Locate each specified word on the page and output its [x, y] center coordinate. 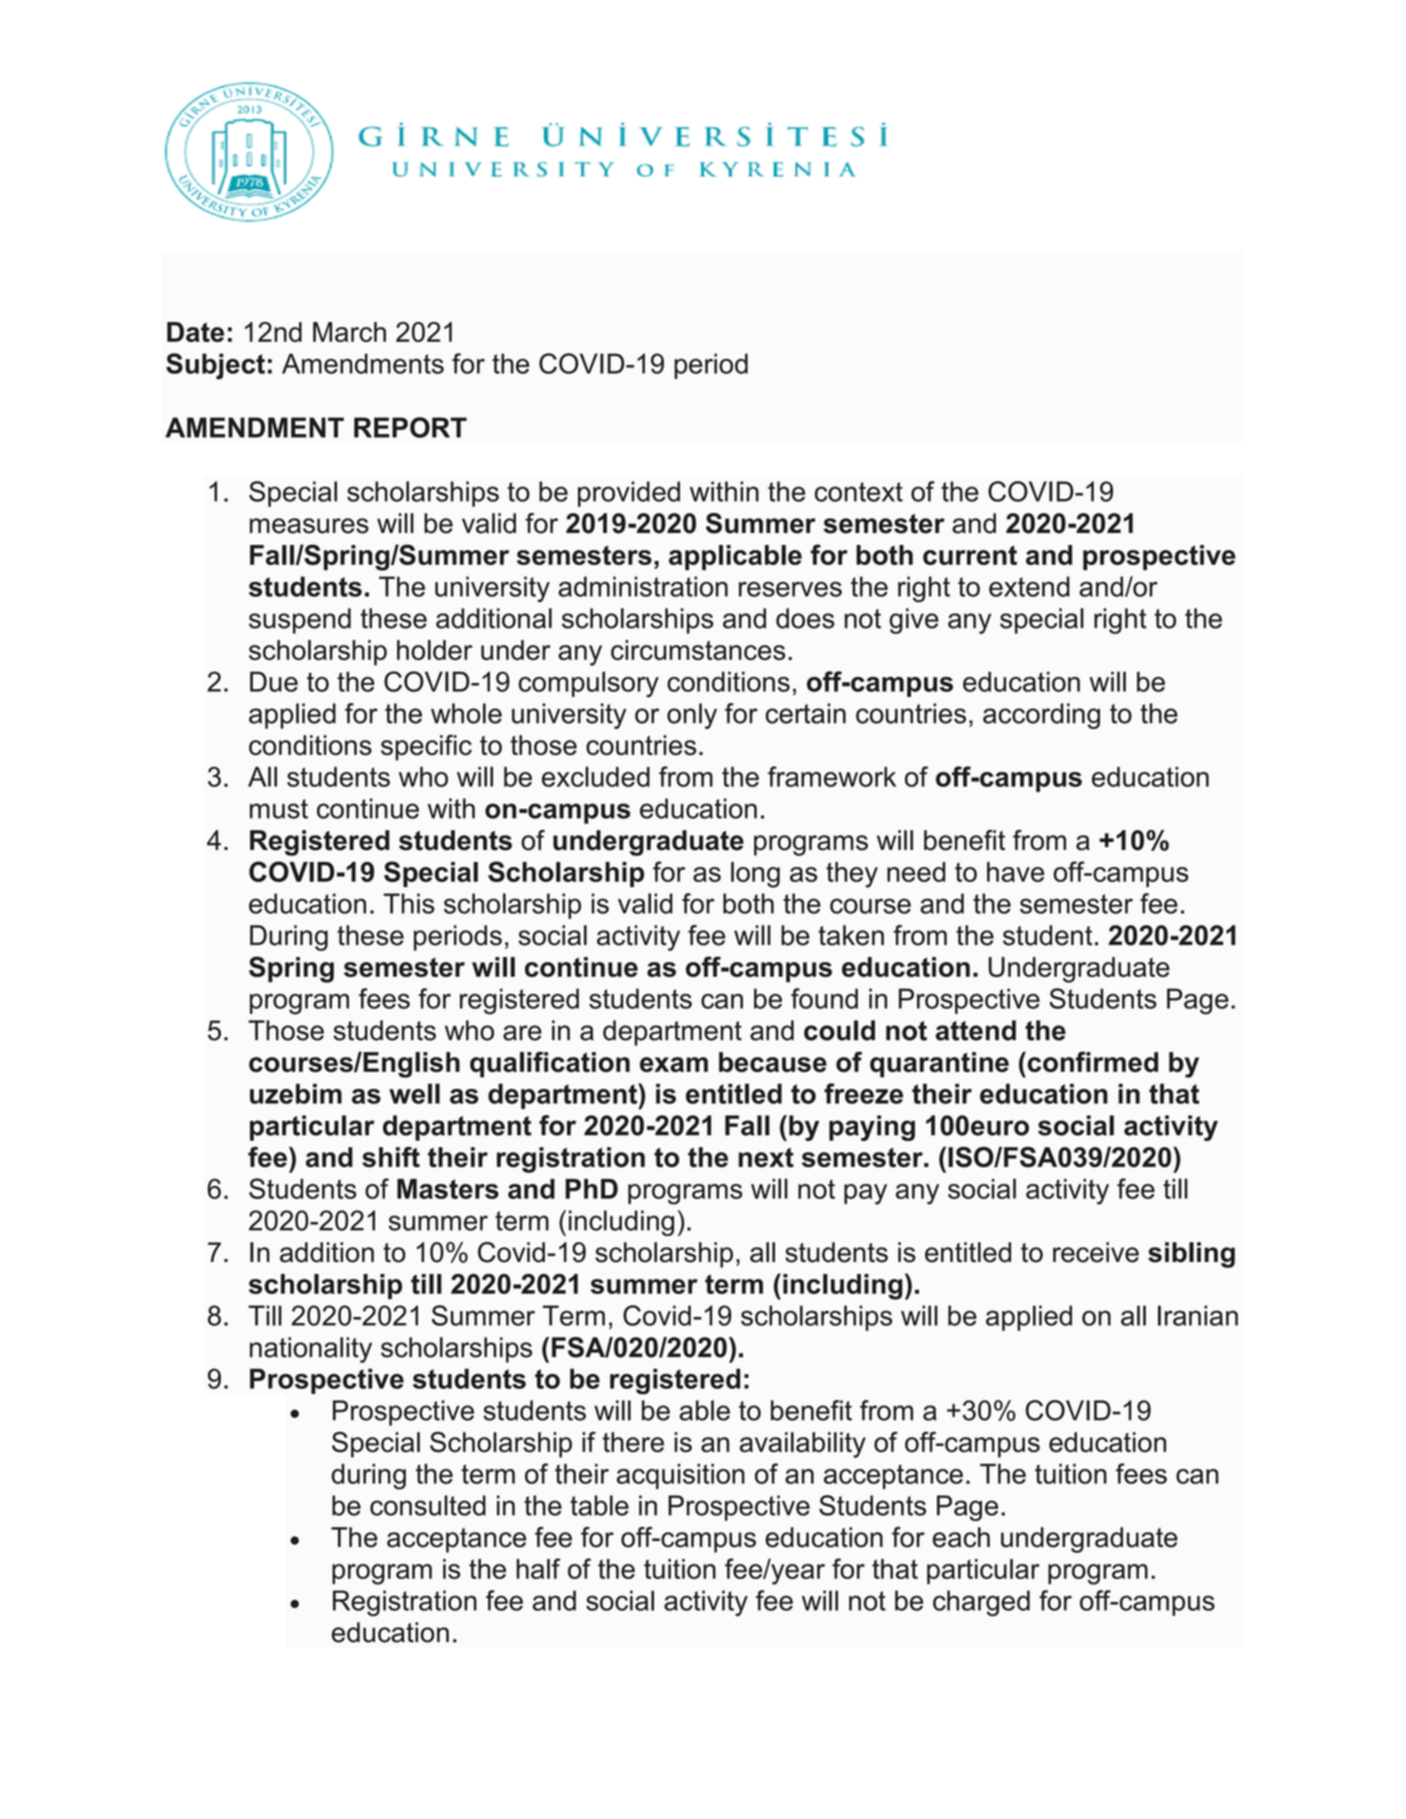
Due [274, 681]
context [859, 492]
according [1041, 716]
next [766, 1158]
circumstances [698, 650]
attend [976, 1030]
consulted [428, 1505]
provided [629, 494]
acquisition [681, 1476]
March [349, 332]
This [409, 903]
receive [1096, 1252]
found [824, 998]
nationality [311, 1350]
